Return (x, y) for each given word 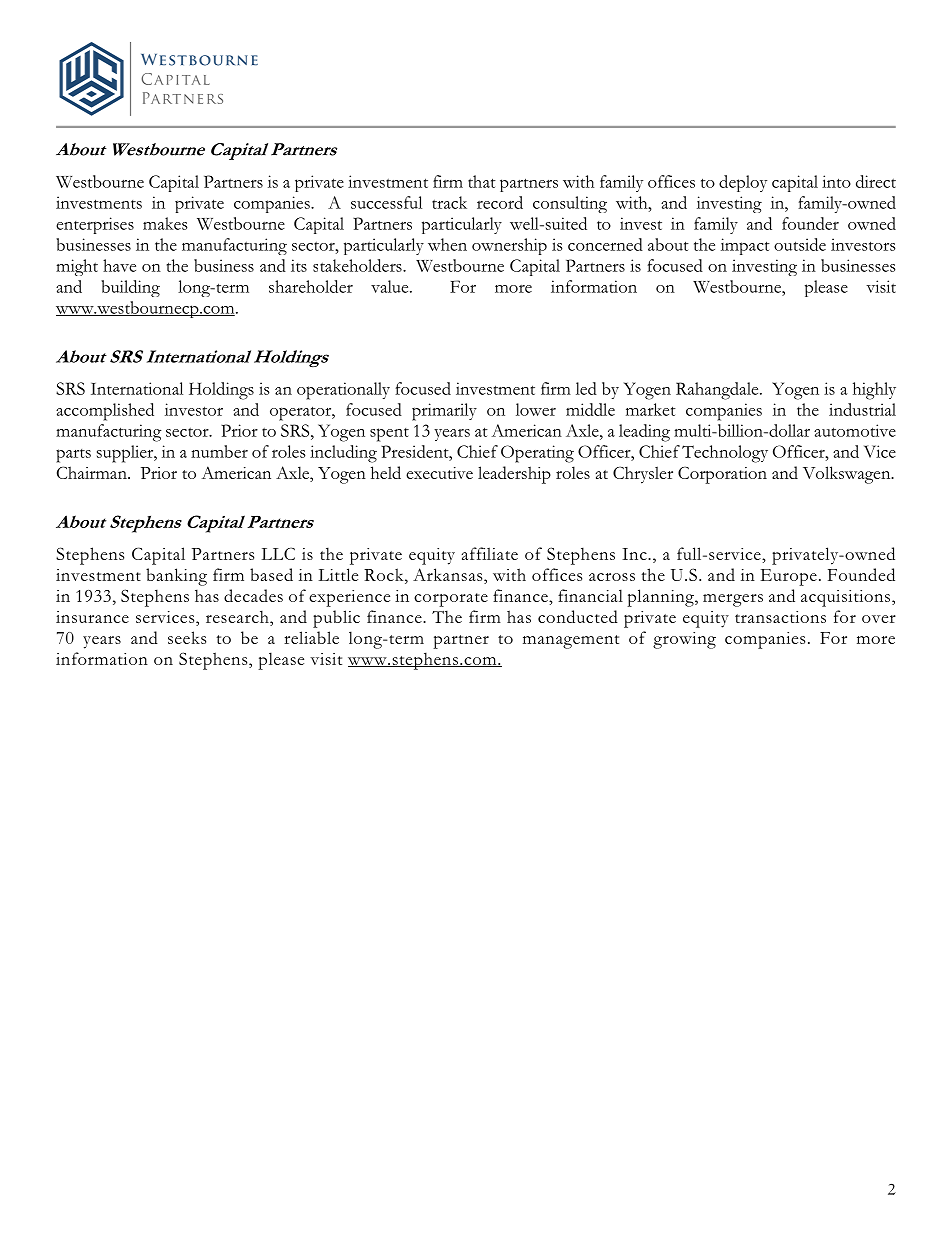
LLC (278, 553)
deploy (743, 183)
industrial (862, 409)
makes (165, 223)
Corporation (722, 475)
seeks (187, 637)
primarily (444, 412)
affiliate (490, 553)
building (130, 288)
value (391, 286)
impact (745, 246)
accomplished (105, 412)
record (500, 202)
